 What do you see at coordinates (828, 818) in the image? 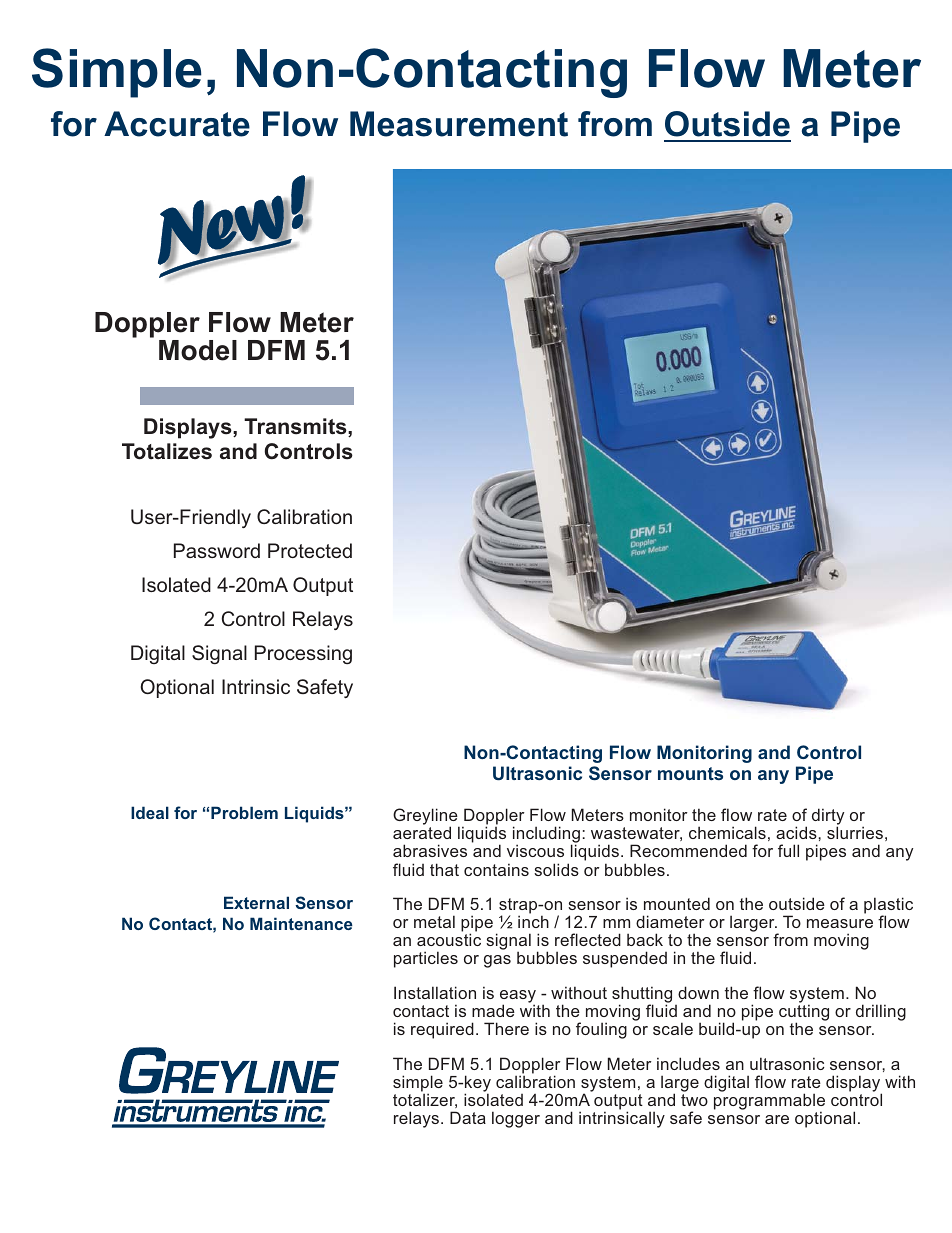
I see `dirty` at bounding box center [828, 818].
